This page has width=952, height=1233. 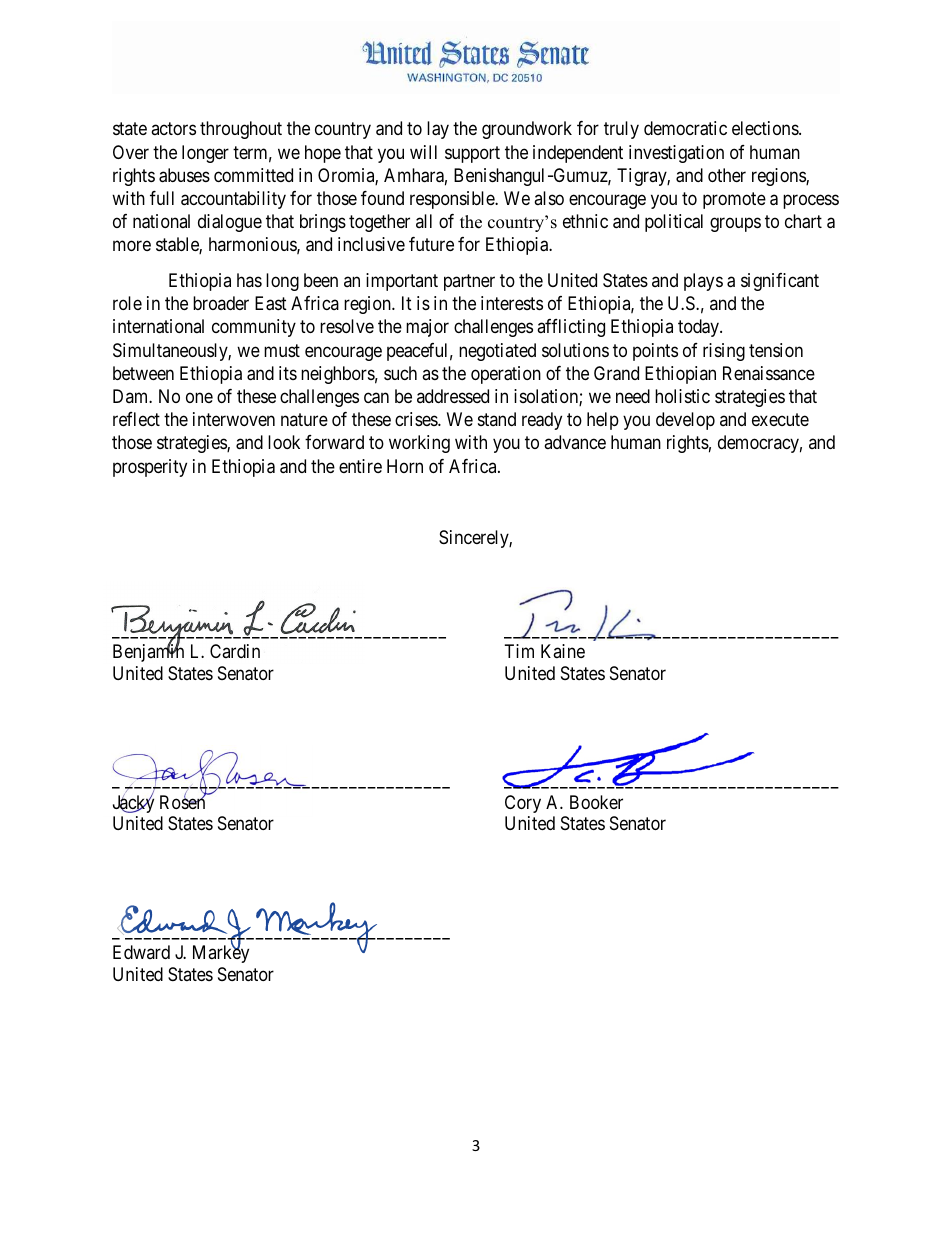 I want to click on Tim, so click(x=519, y=651).
